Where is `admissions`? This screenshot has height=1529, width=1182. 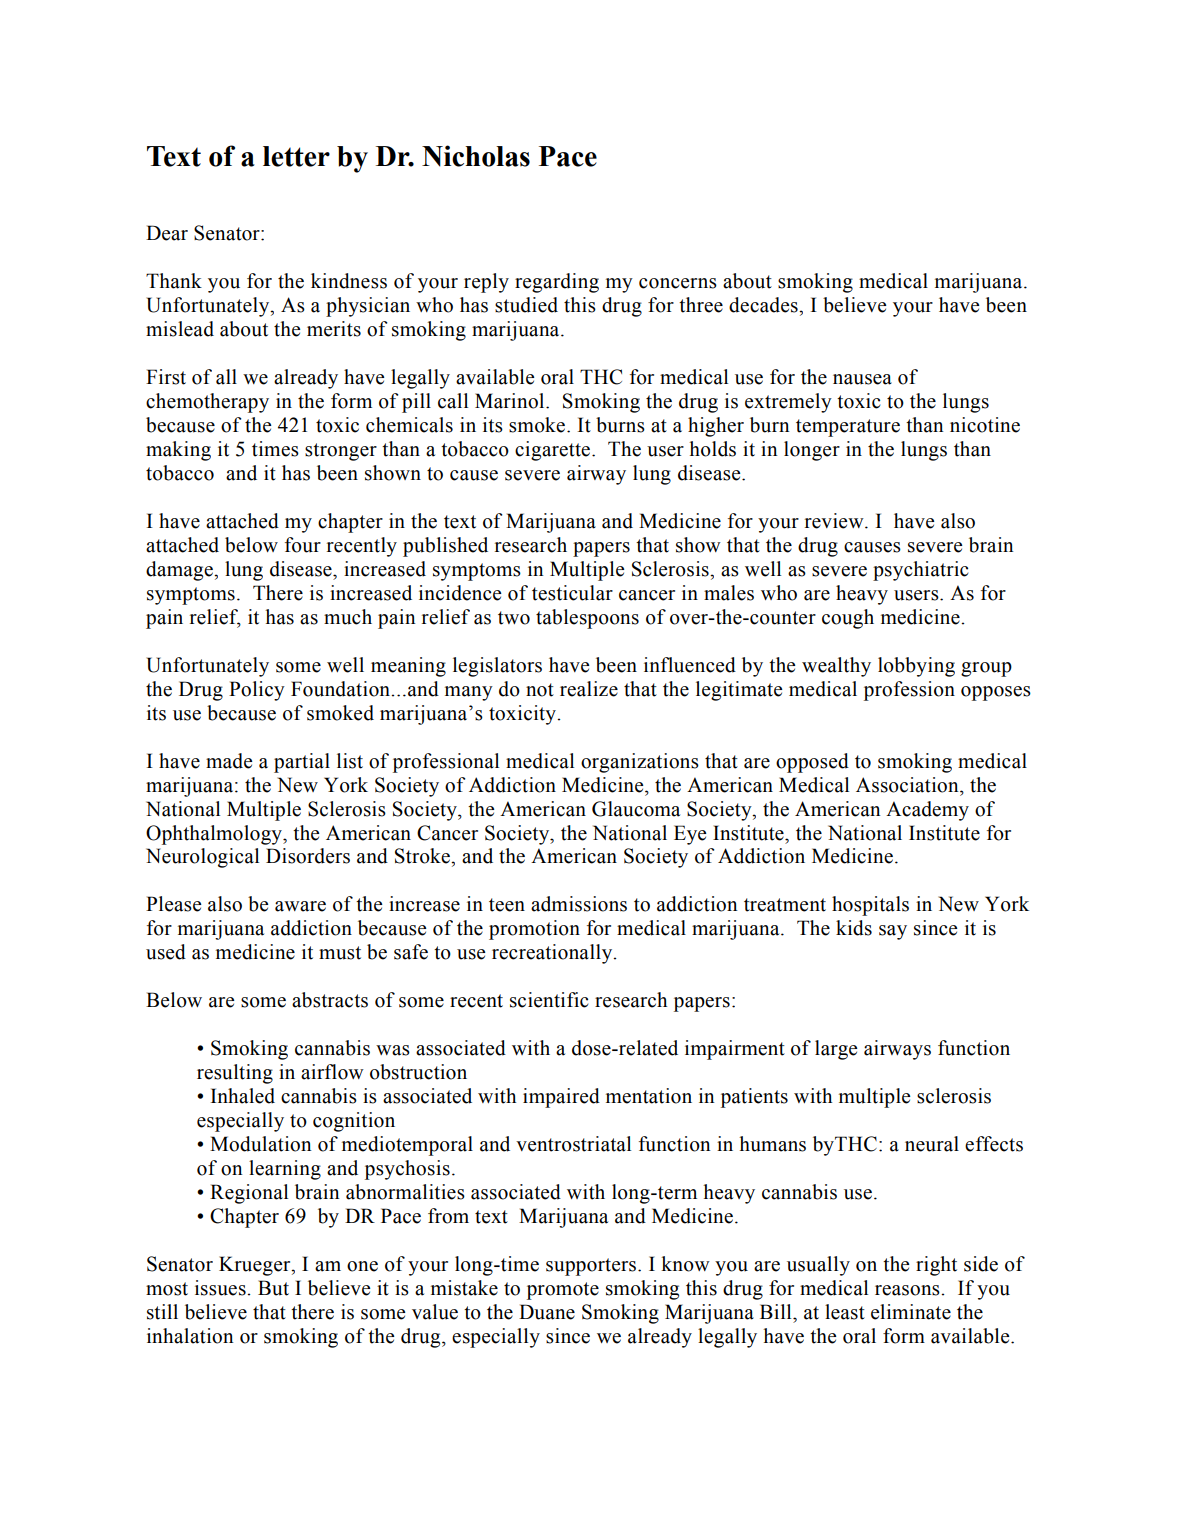
admissions is located at coordinates (579, 904).
